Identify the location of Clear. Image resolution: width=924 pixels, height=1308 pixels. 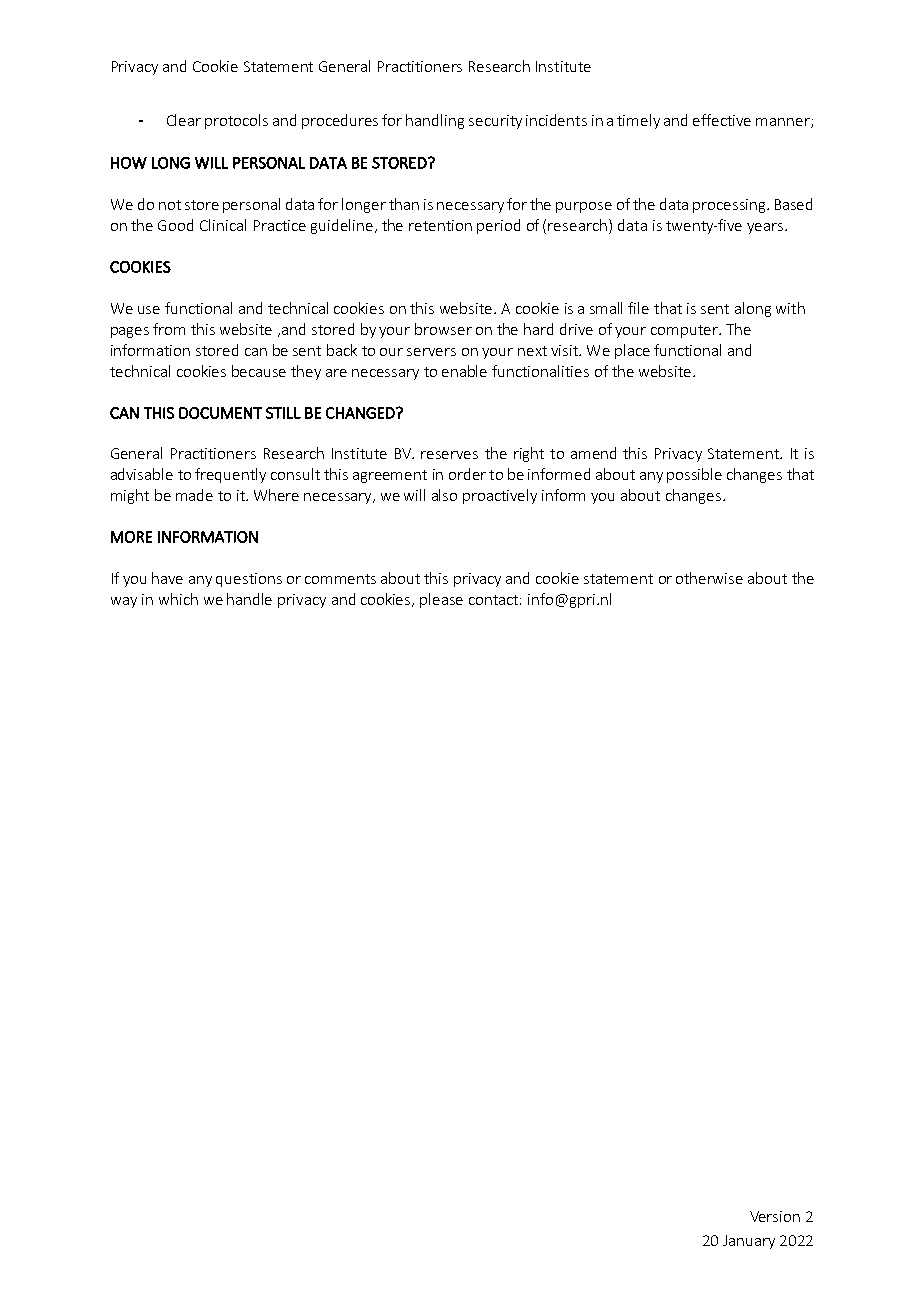
(184, 120).
